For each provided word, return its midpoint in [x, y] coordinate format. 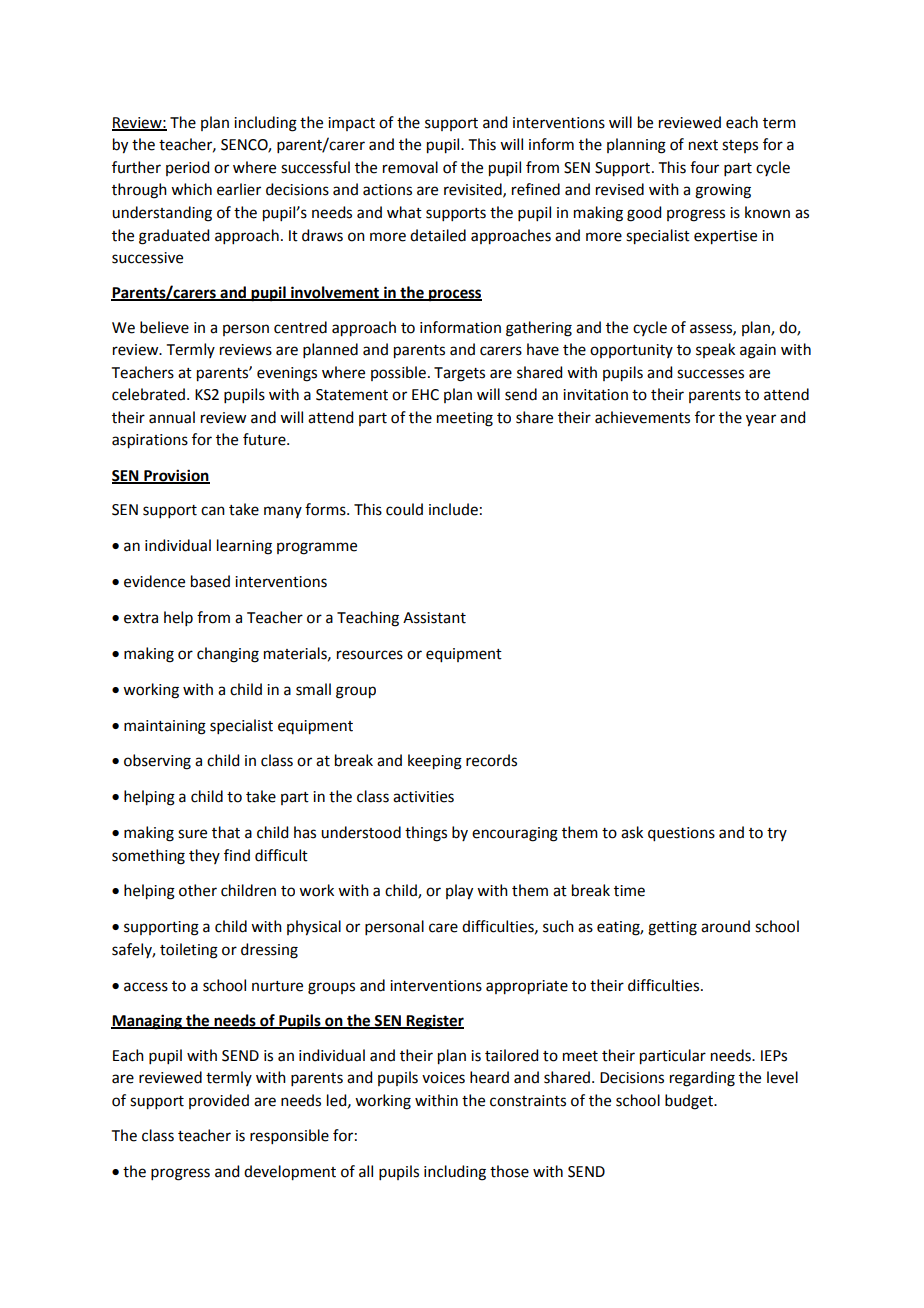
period [187, 168]
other [198, 890]
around [725, 926]
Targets [459, 374]
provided [219, 1101]
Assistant [434, 618]
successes [710, 374]
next [703, 145]
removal [410, 167]
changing [228, 655]
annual [172, 417]
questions [681, 834]
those [509, 1171]
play [459, 892]
